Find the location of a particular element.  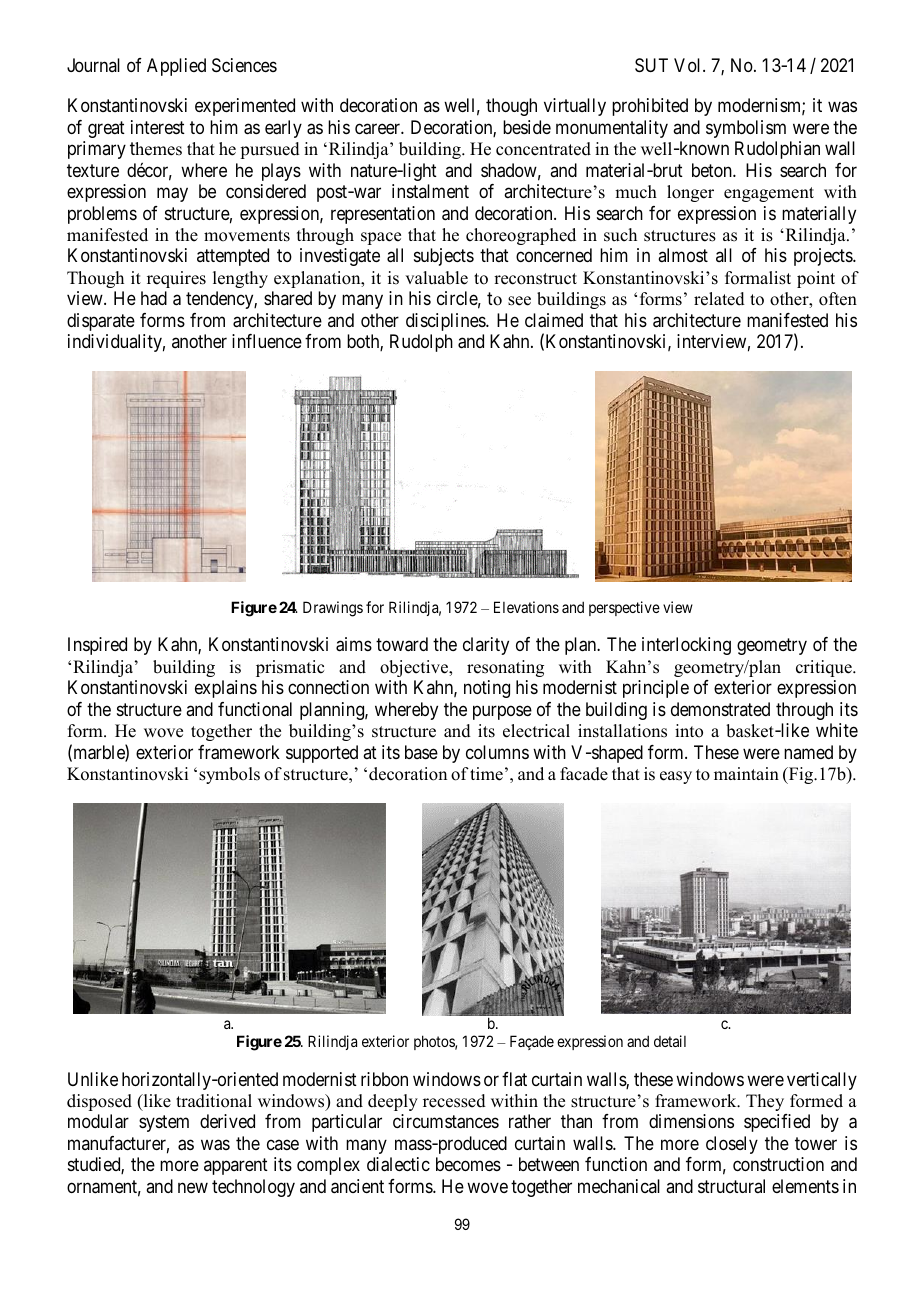

becomes is located at coordinates (468, 1164).
